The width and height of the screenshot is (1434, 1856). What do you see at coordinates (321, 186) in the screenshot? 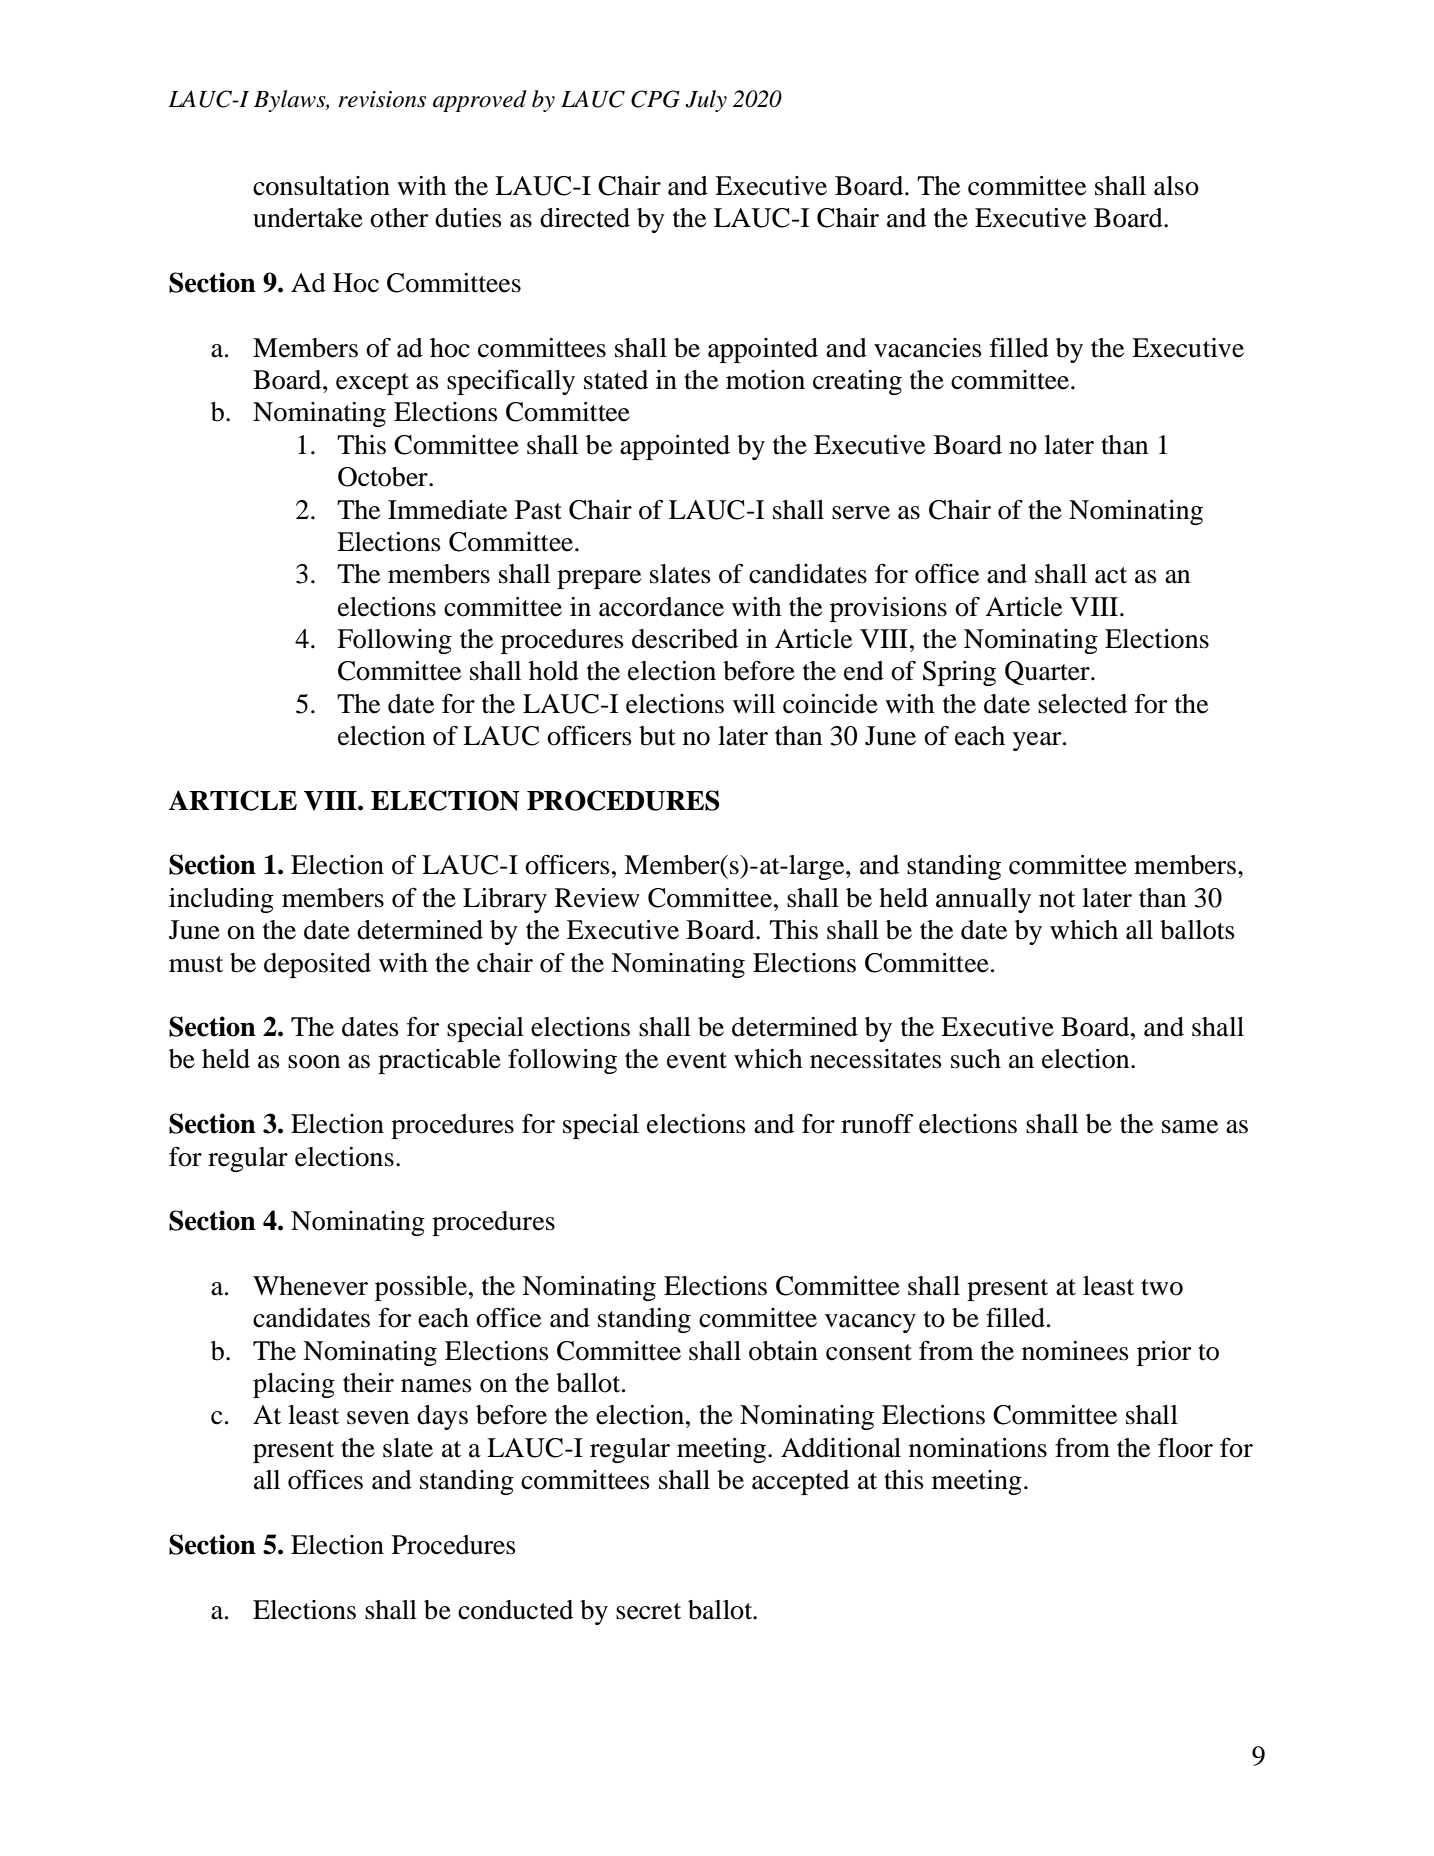
I see `consultation` at bounding box center [321, 186].
